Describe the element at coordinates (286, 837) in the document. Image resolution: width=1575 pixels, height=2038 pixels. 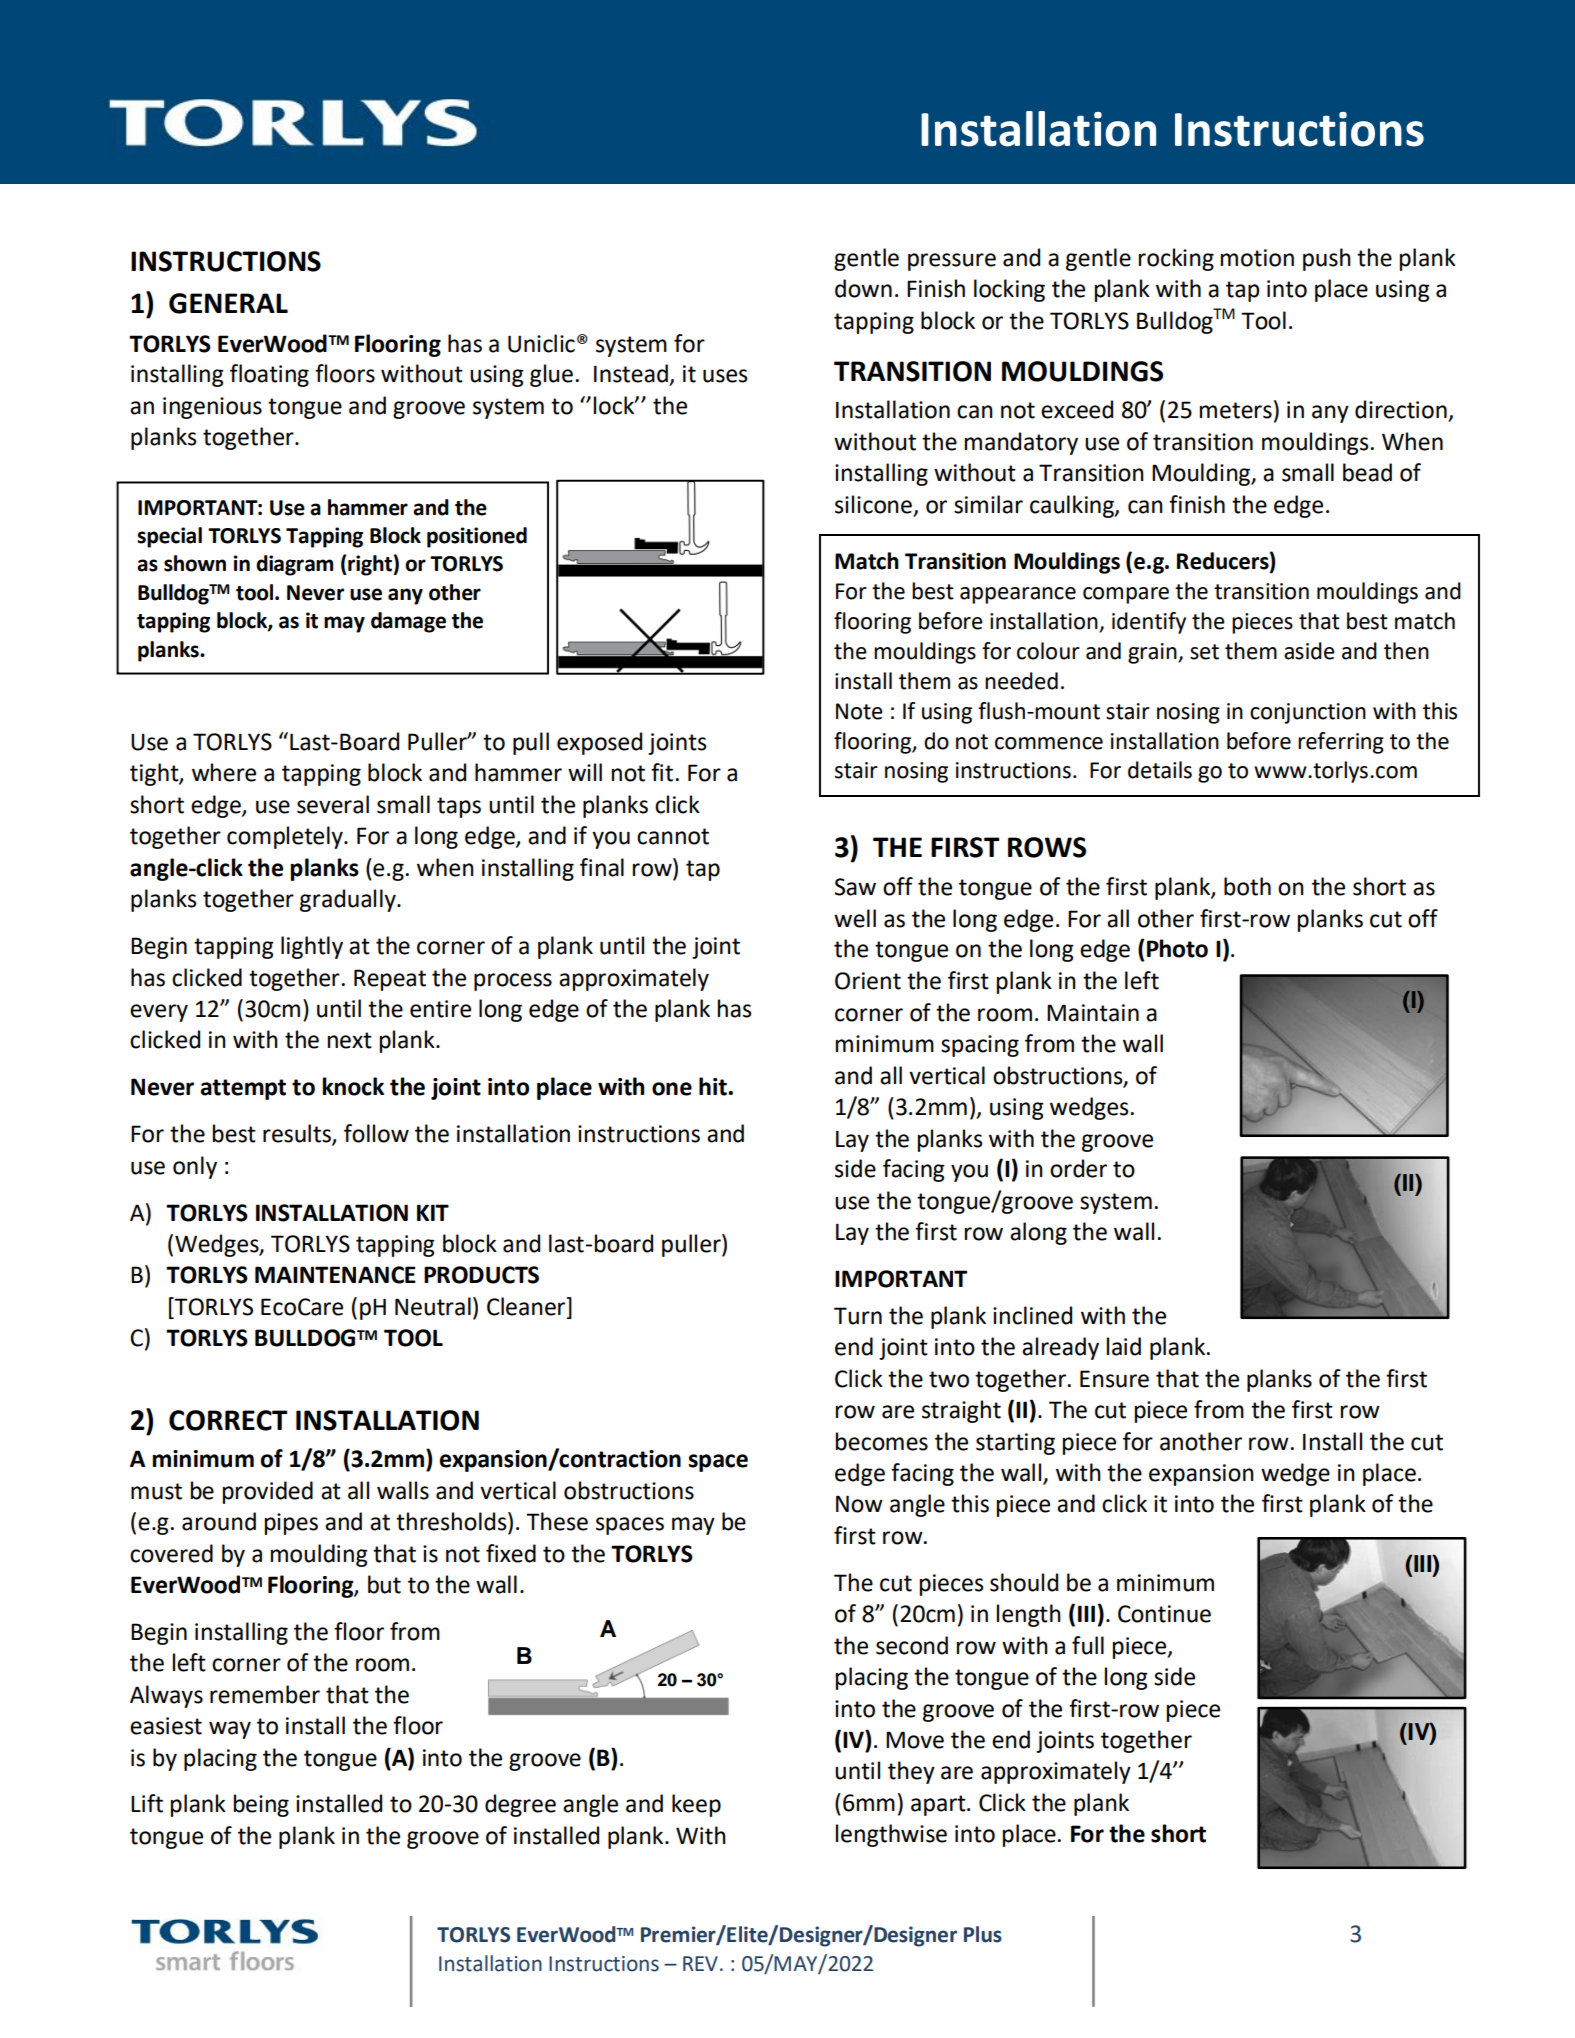
I see `completely` at that location.
